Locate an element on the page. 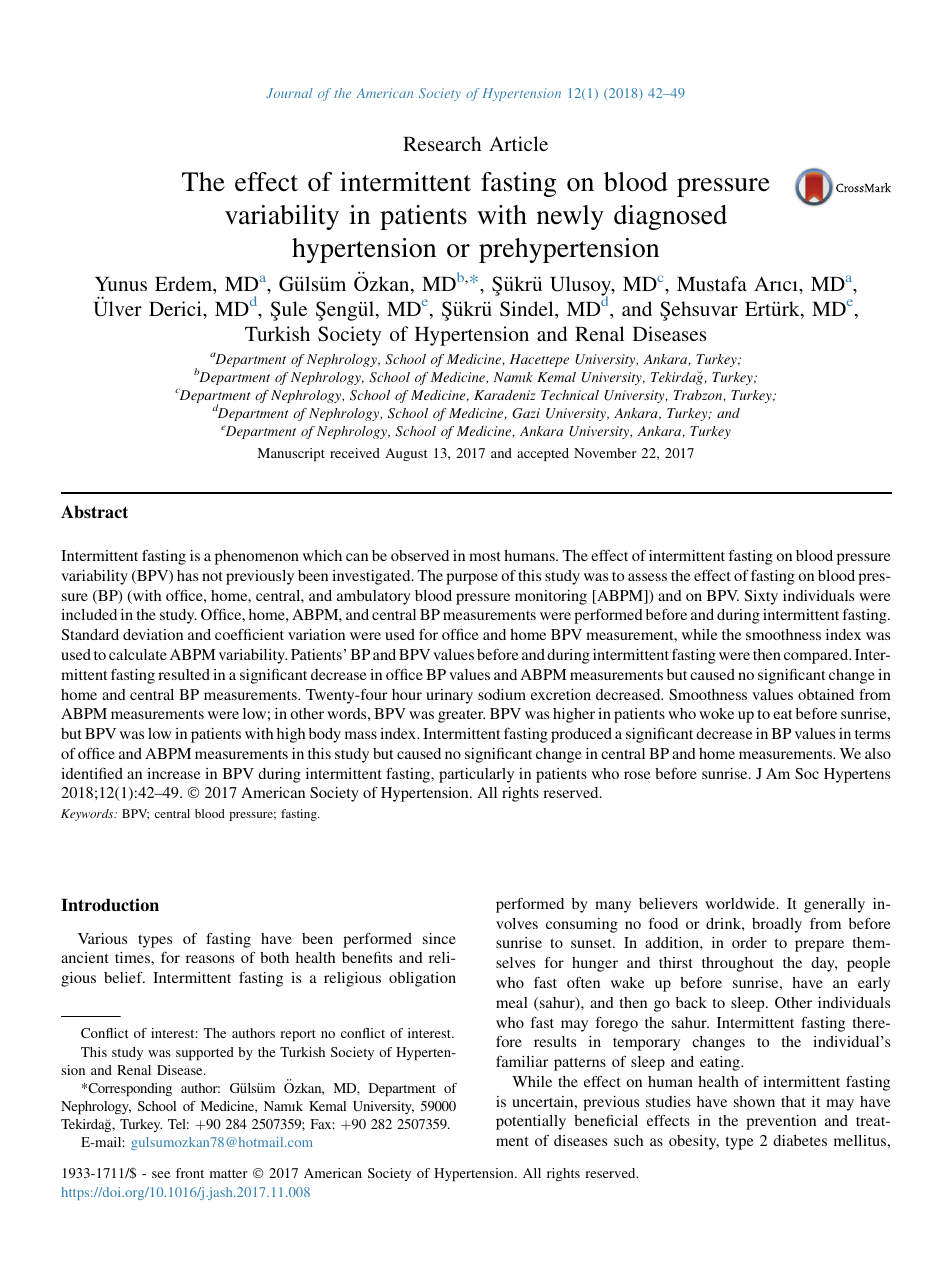  accepted is located at coordinates (543, 455).
